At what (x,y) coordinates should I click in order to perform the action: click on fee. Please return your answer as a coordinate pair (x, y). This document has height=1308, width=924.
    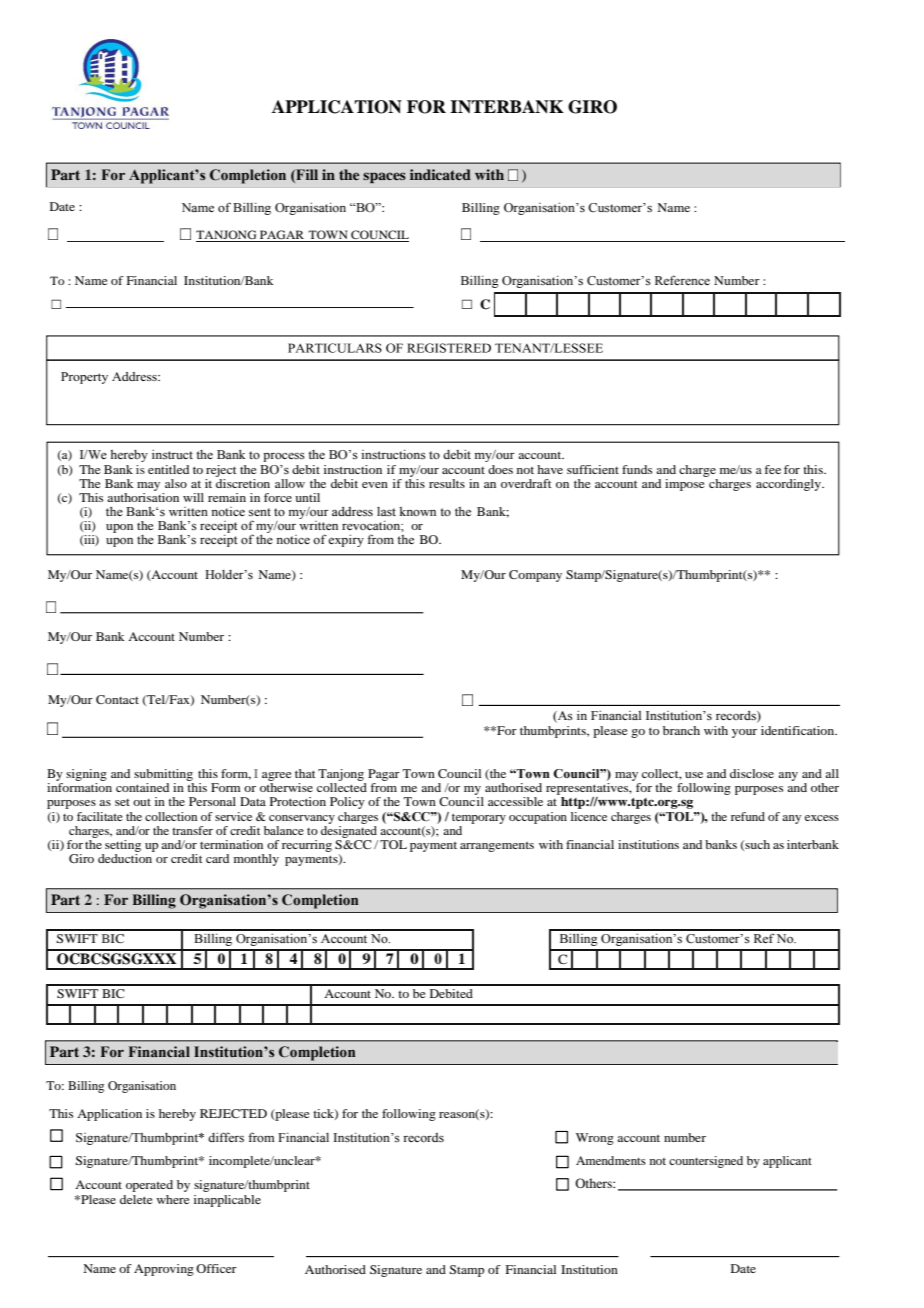
    Looking at the image, I should click on (773, 469).
